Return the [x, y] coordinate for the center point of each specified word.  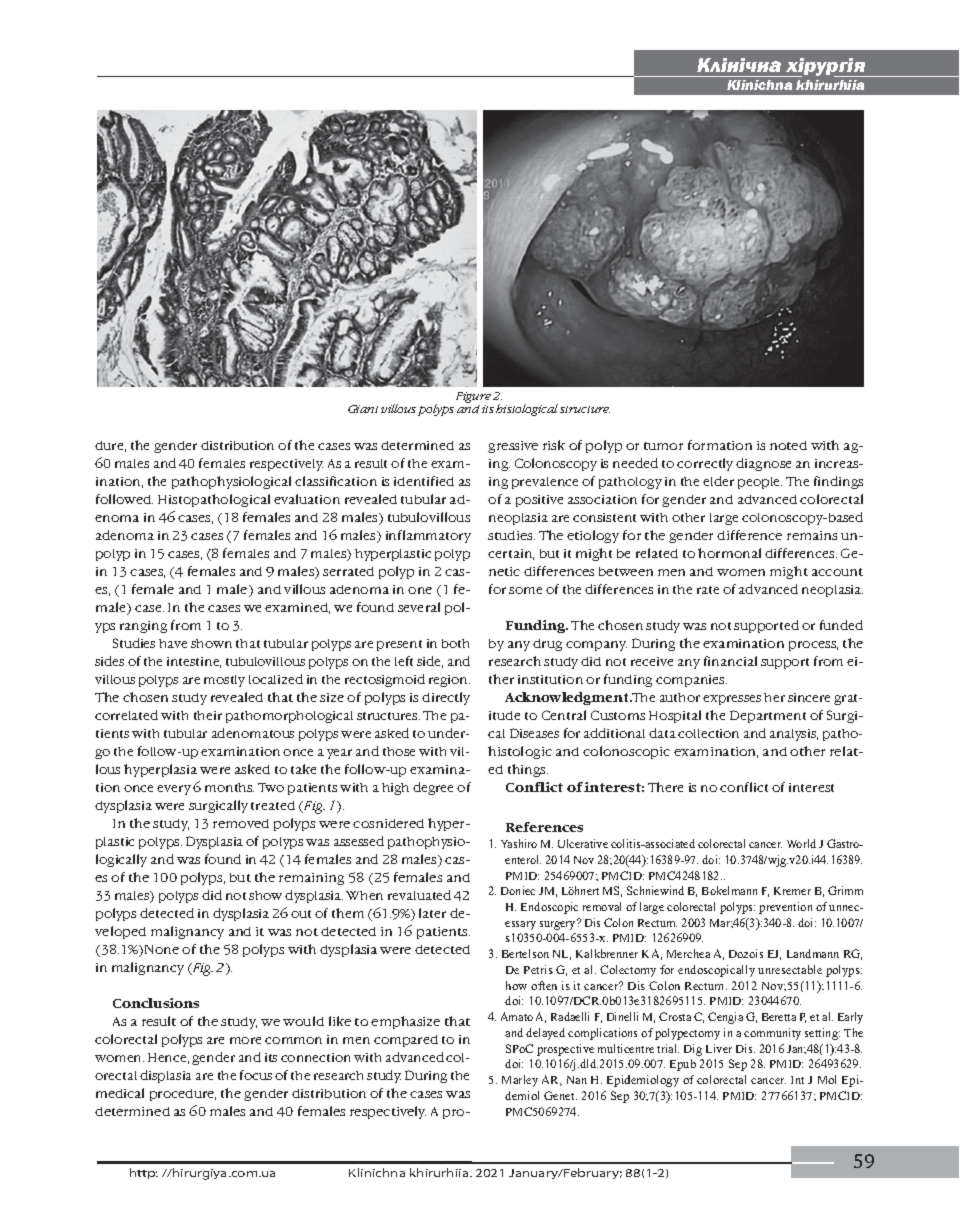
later [432, 913]
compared [406, 1041]
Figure [473, 399]
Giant [363, 409]
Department [768, 716]
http [144, 1173]
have [173, 643]
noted [788, 445]
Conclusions [156, 1003]
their [208, 715]
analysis [794, 735]
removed [241, 823]
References [544, 827]
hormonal [729, 553]
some [525, 590]
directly [446, 698]
